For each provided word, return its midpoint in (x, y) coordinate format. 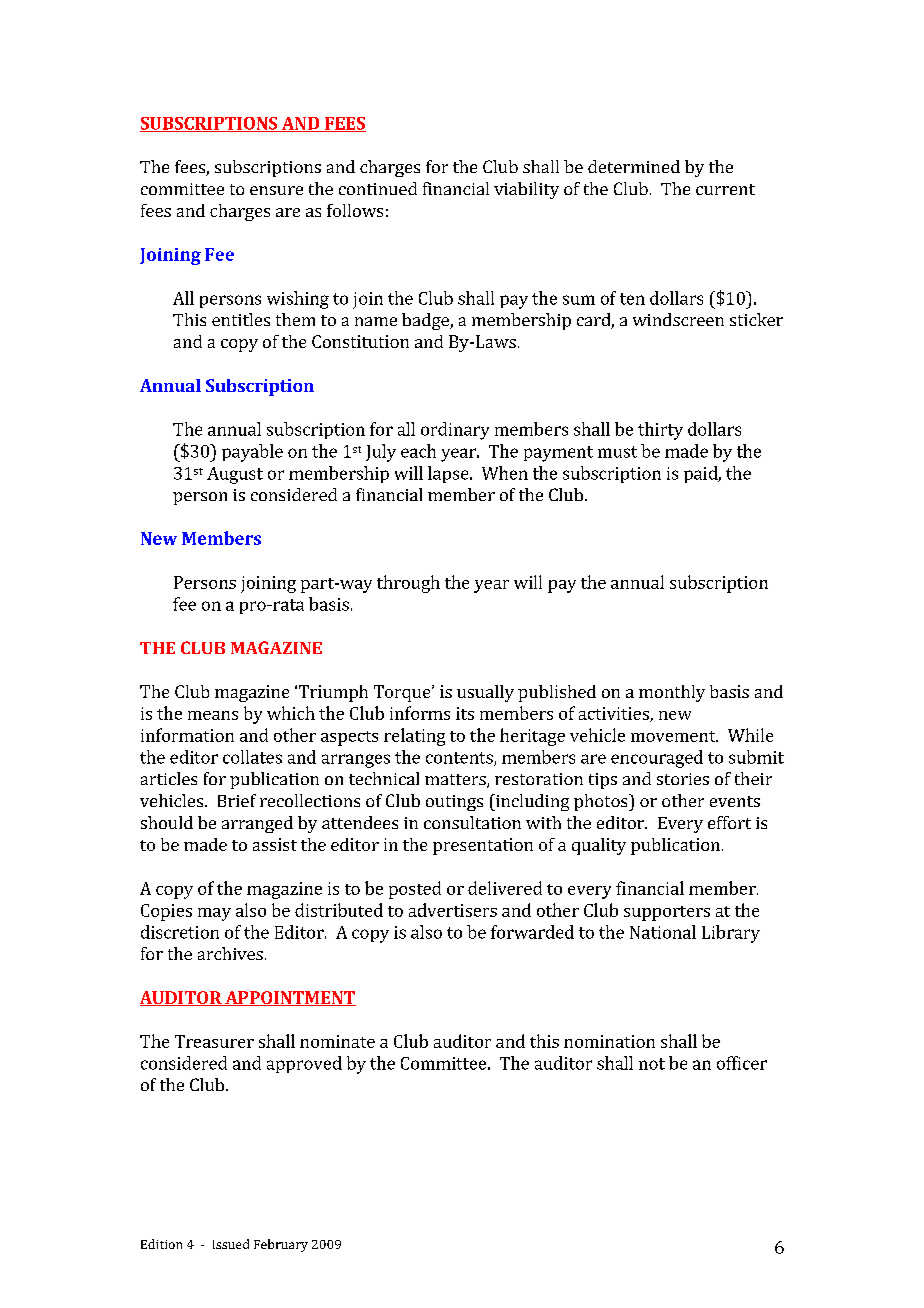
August (235, 475)
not (652, 1064)
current (725, 189)
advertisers (453, 910)
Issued (231, 1244)
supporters (667, 913)
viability (526, 190)
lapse (449, 474)
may (214, 914)
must (617, 452)
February (281, 1245)
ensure (276, 190)
